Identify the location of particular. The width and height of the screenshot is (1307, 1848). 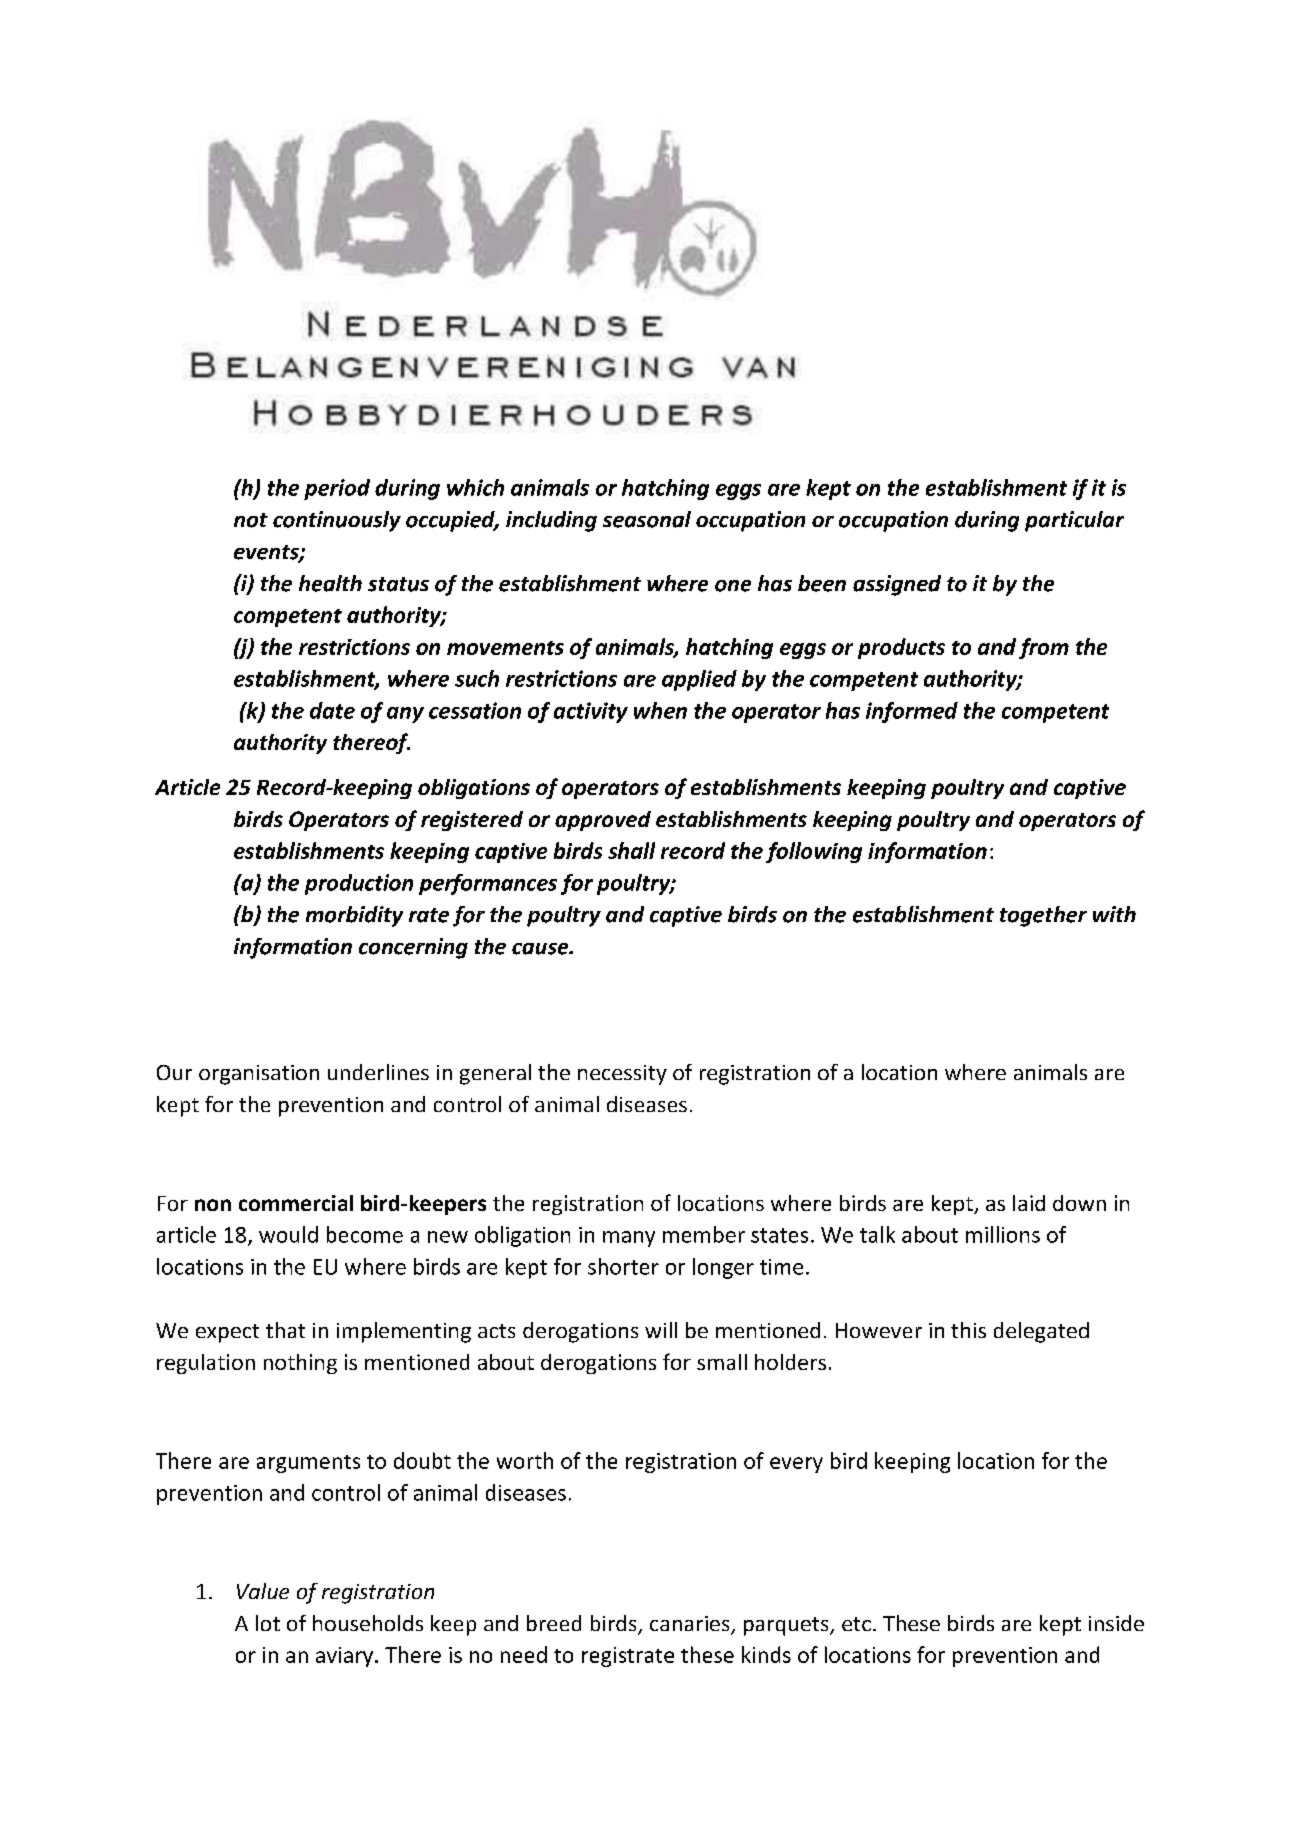
(1074, 521).
